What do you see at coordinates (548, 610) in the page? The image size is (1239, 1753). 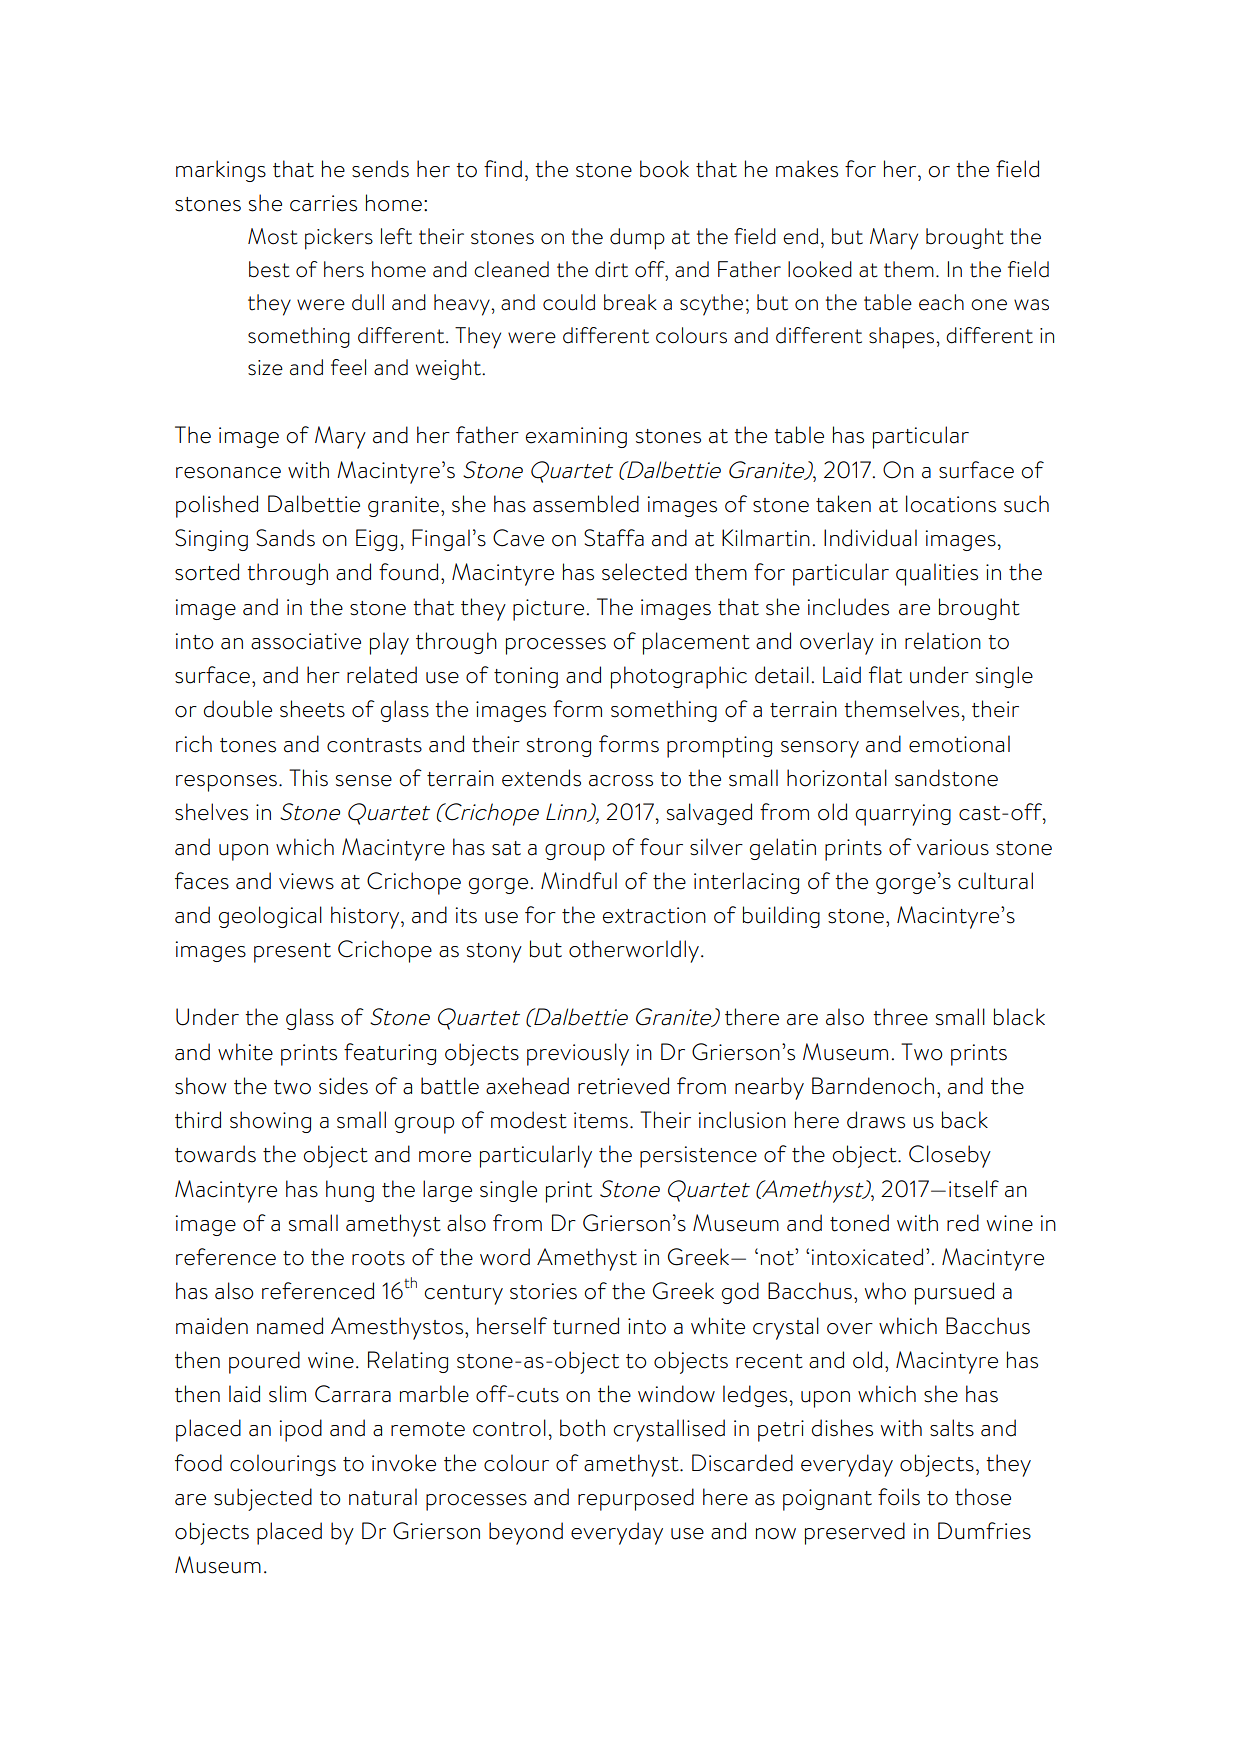 I see `picture` at bounding box center [548, 610].
